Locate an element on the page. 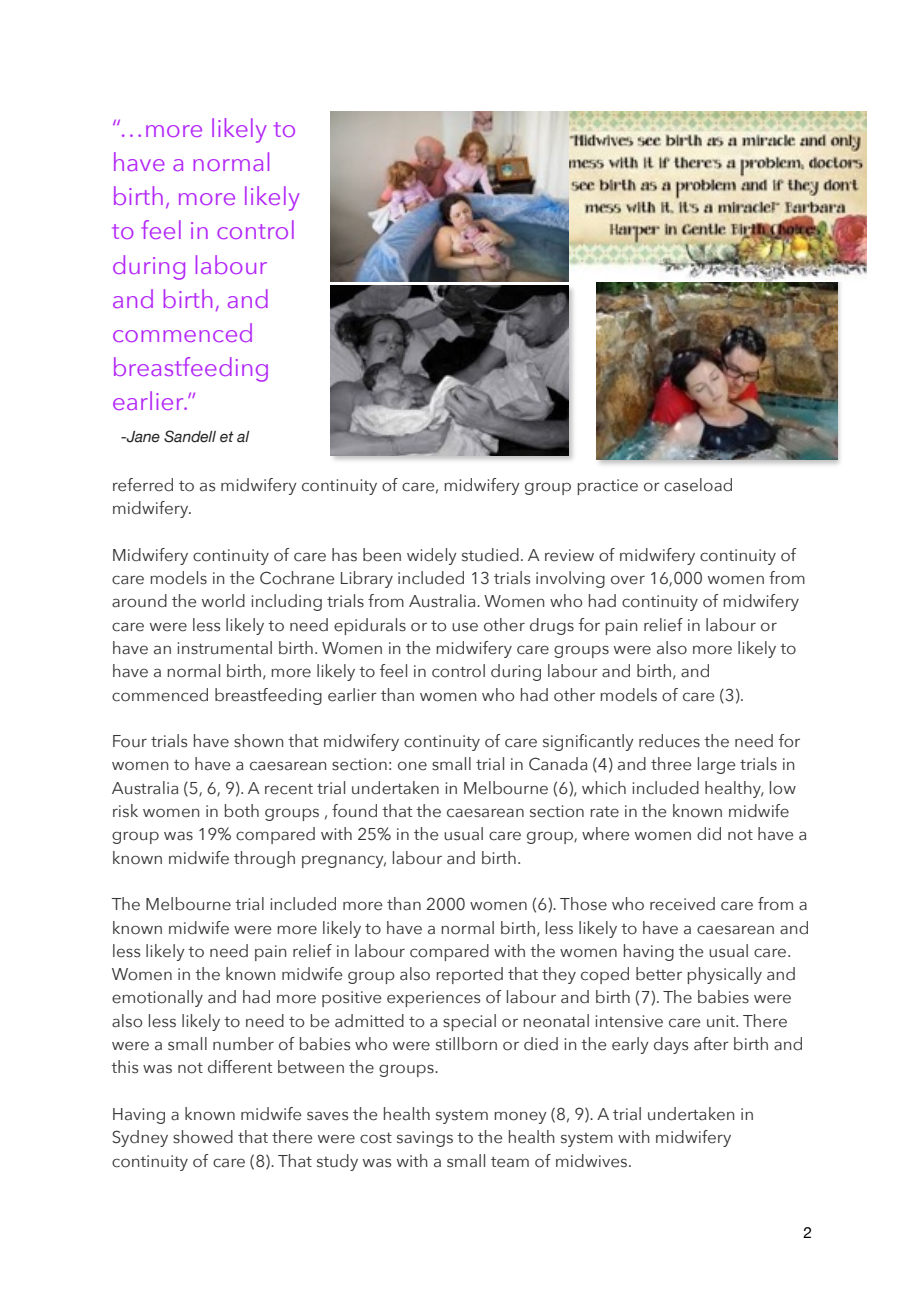  instrumental is located at coordinates (224, 648).
